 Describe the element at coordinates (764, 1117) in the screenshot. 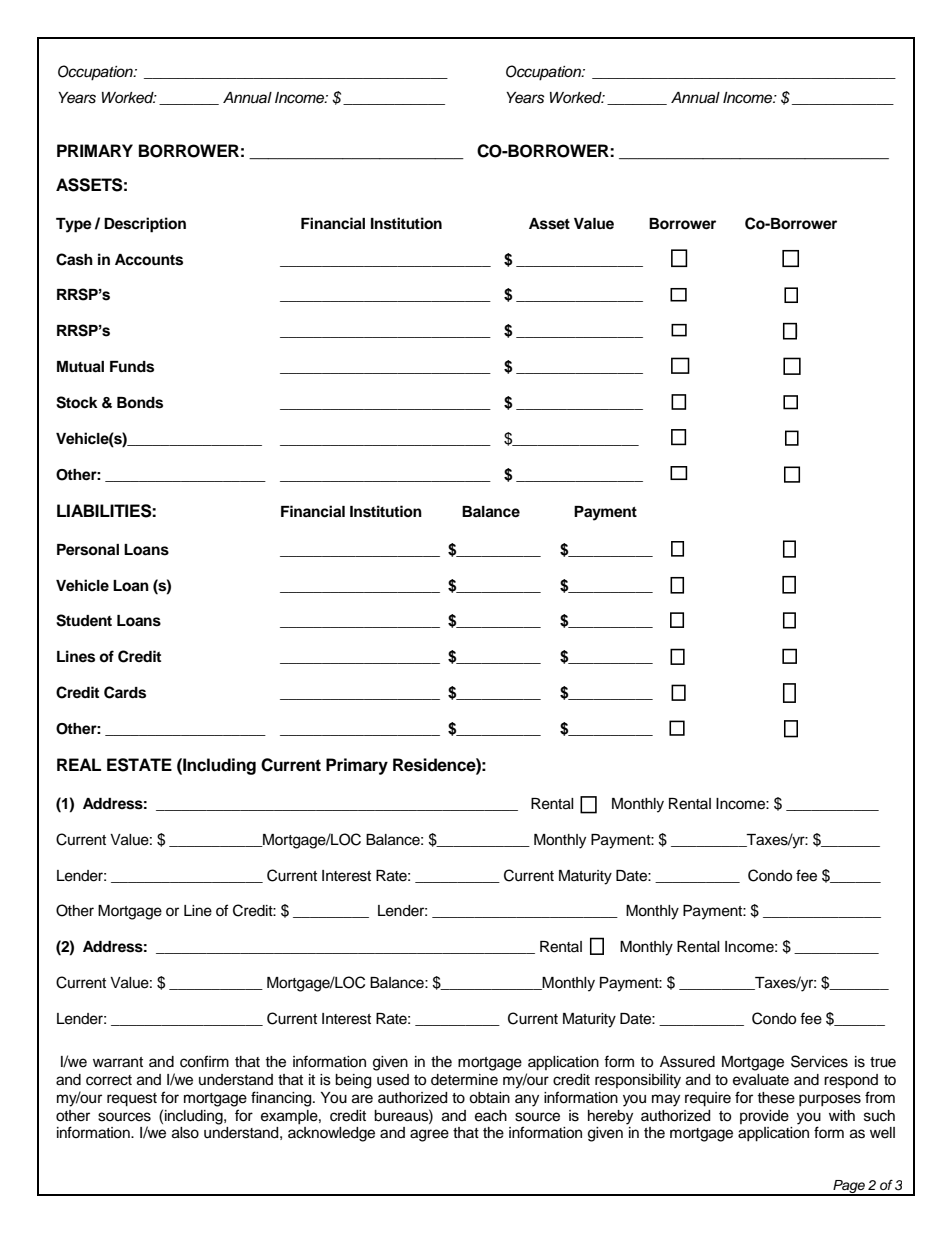

I see `provide` at that location.
